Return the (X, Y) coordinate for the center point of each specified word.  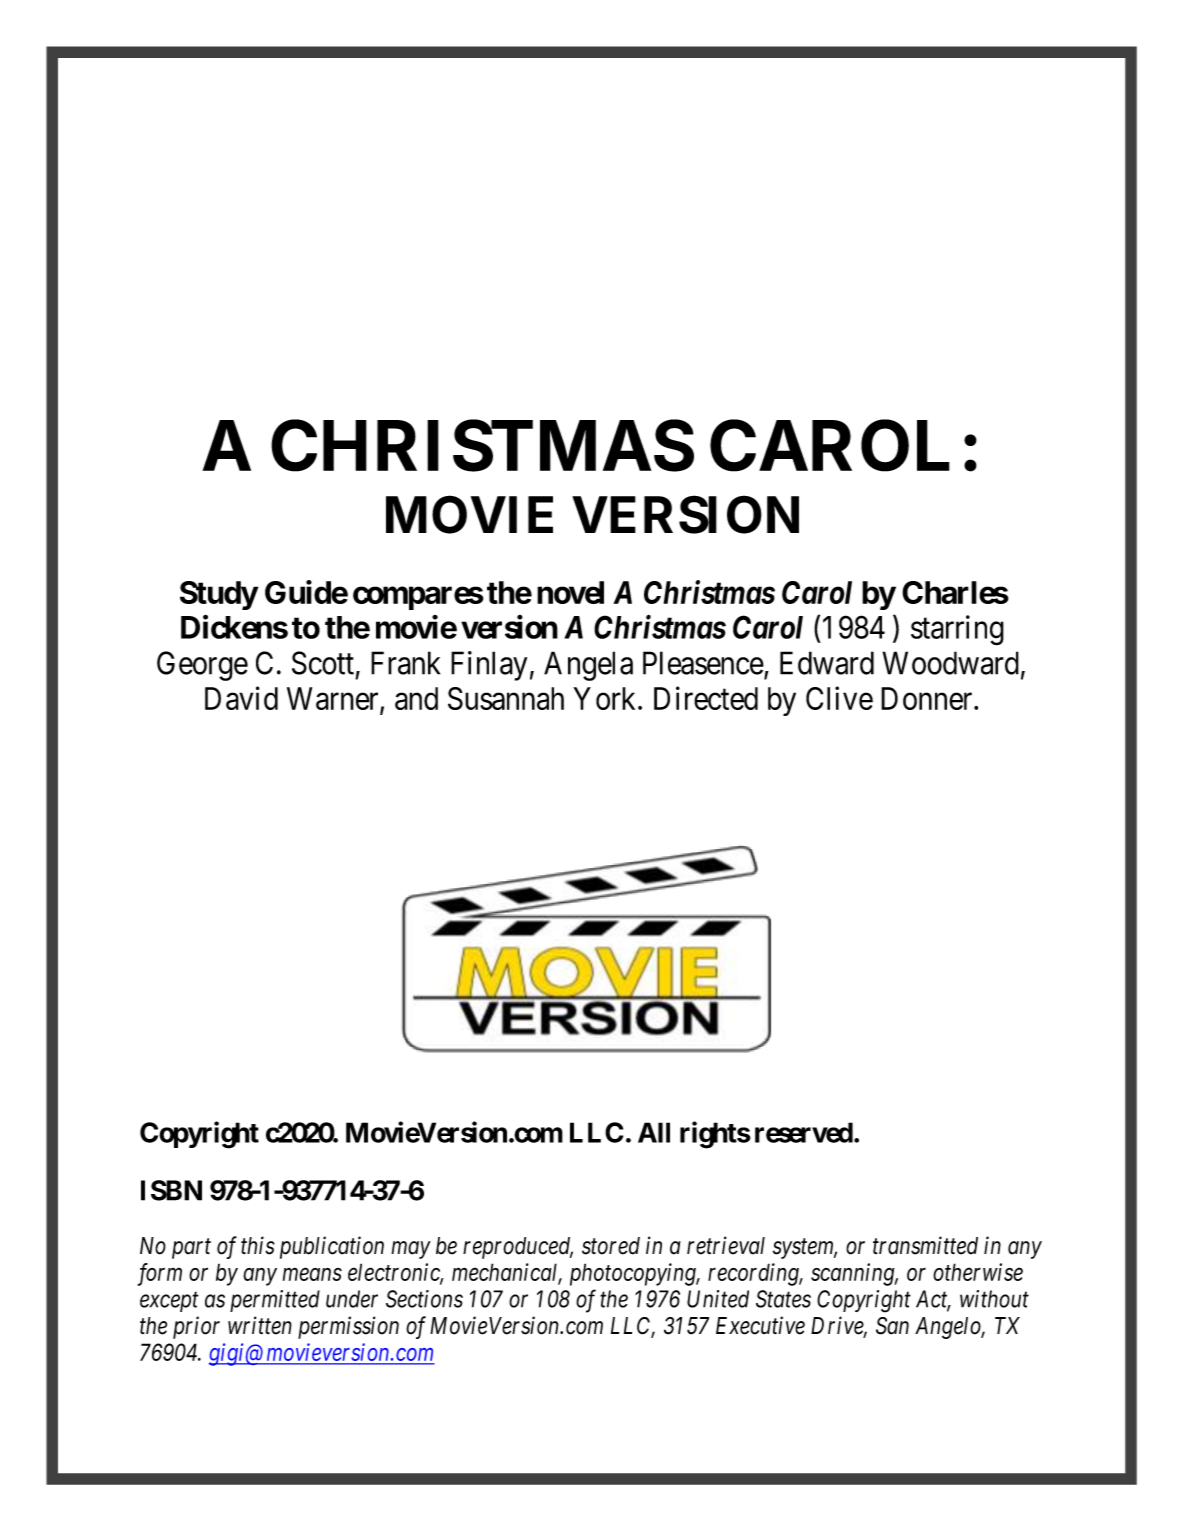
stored (611, 1246)
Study (219, 595)
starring (957, 630)
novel (570, 592)
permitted (275, 1301)
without (994, 1299)
